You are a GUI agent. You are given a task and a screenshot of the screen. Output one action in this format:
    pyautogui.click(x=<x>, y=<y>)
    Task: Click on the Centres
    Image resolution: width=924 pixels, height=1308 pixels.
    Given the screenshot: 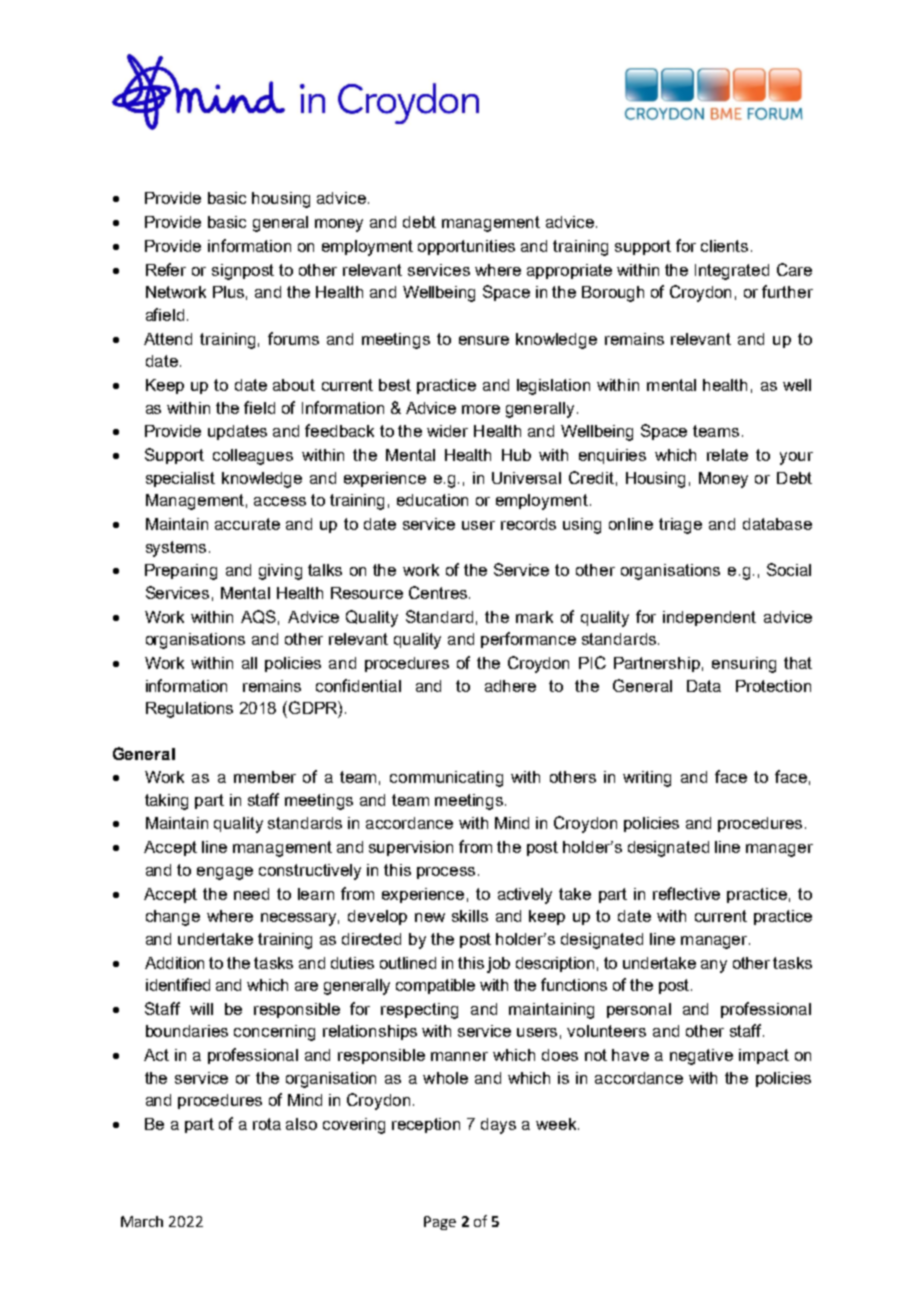 What is the action you would take?
    pyautogui.click(x=439, y=592)
